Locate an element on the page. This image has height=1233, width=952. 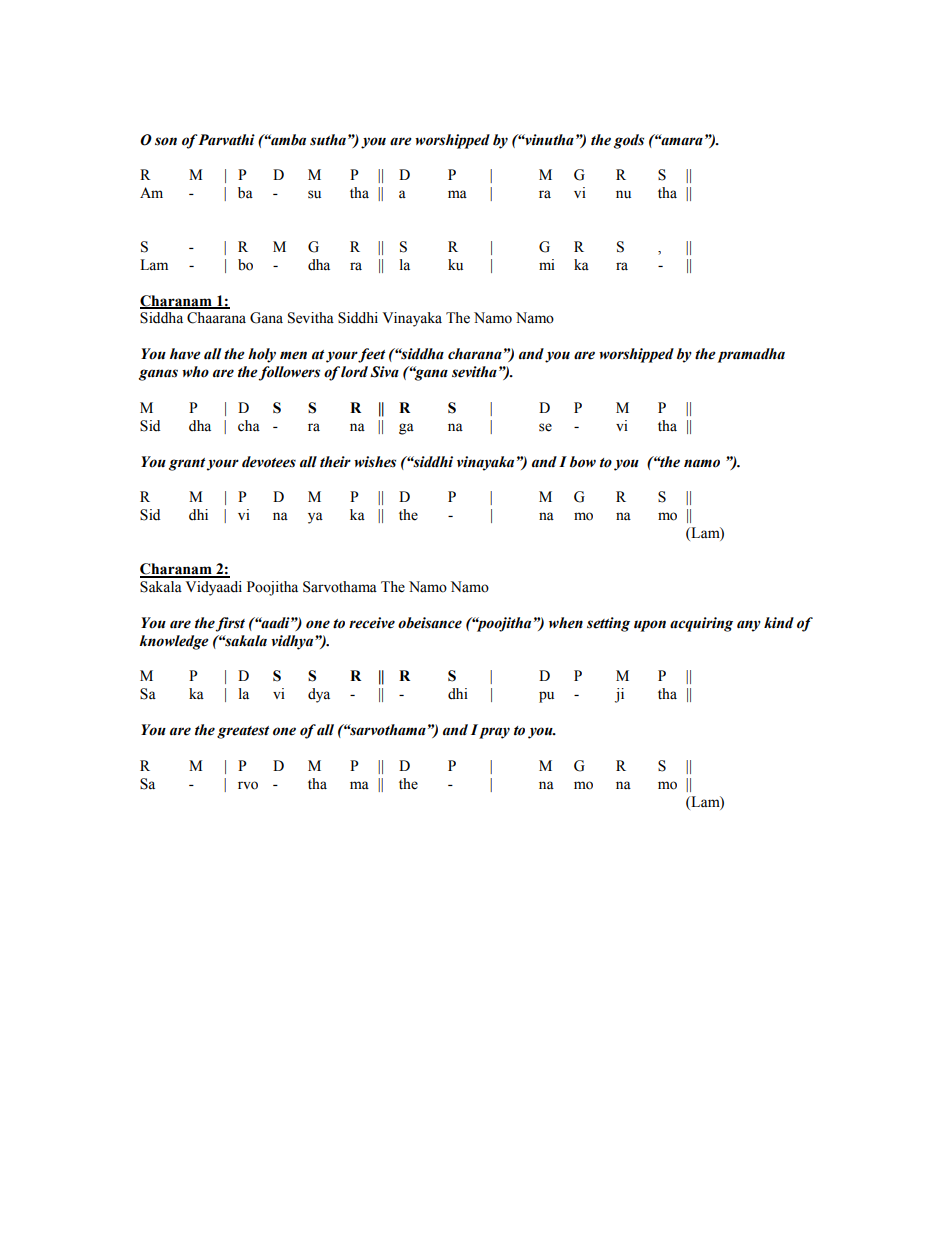
acquiring is located at coordinates (701, 624).
